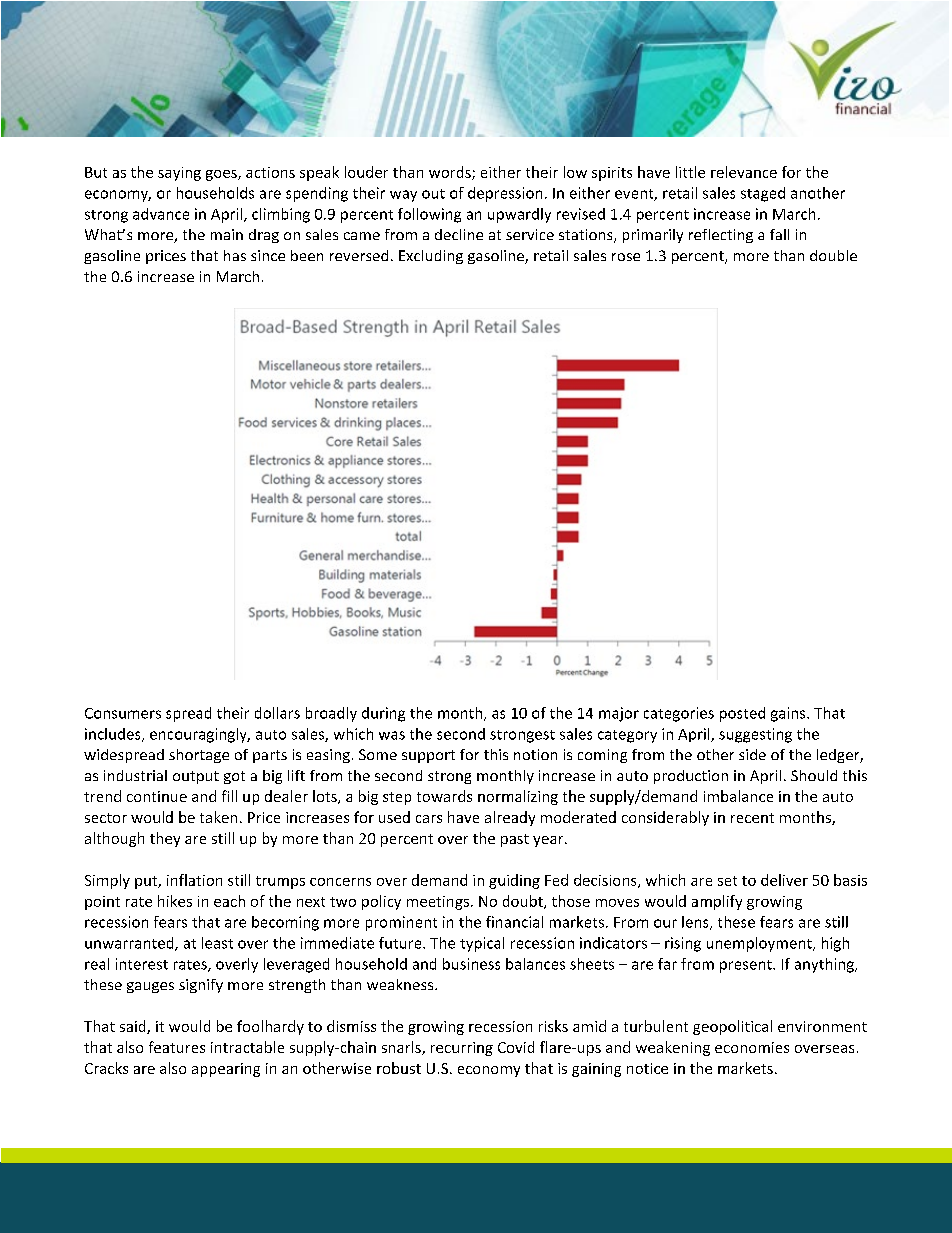 This document has height=1233, width=952. Describe the element at coordinates (428, 756) in the document. I see `support` at that location.
